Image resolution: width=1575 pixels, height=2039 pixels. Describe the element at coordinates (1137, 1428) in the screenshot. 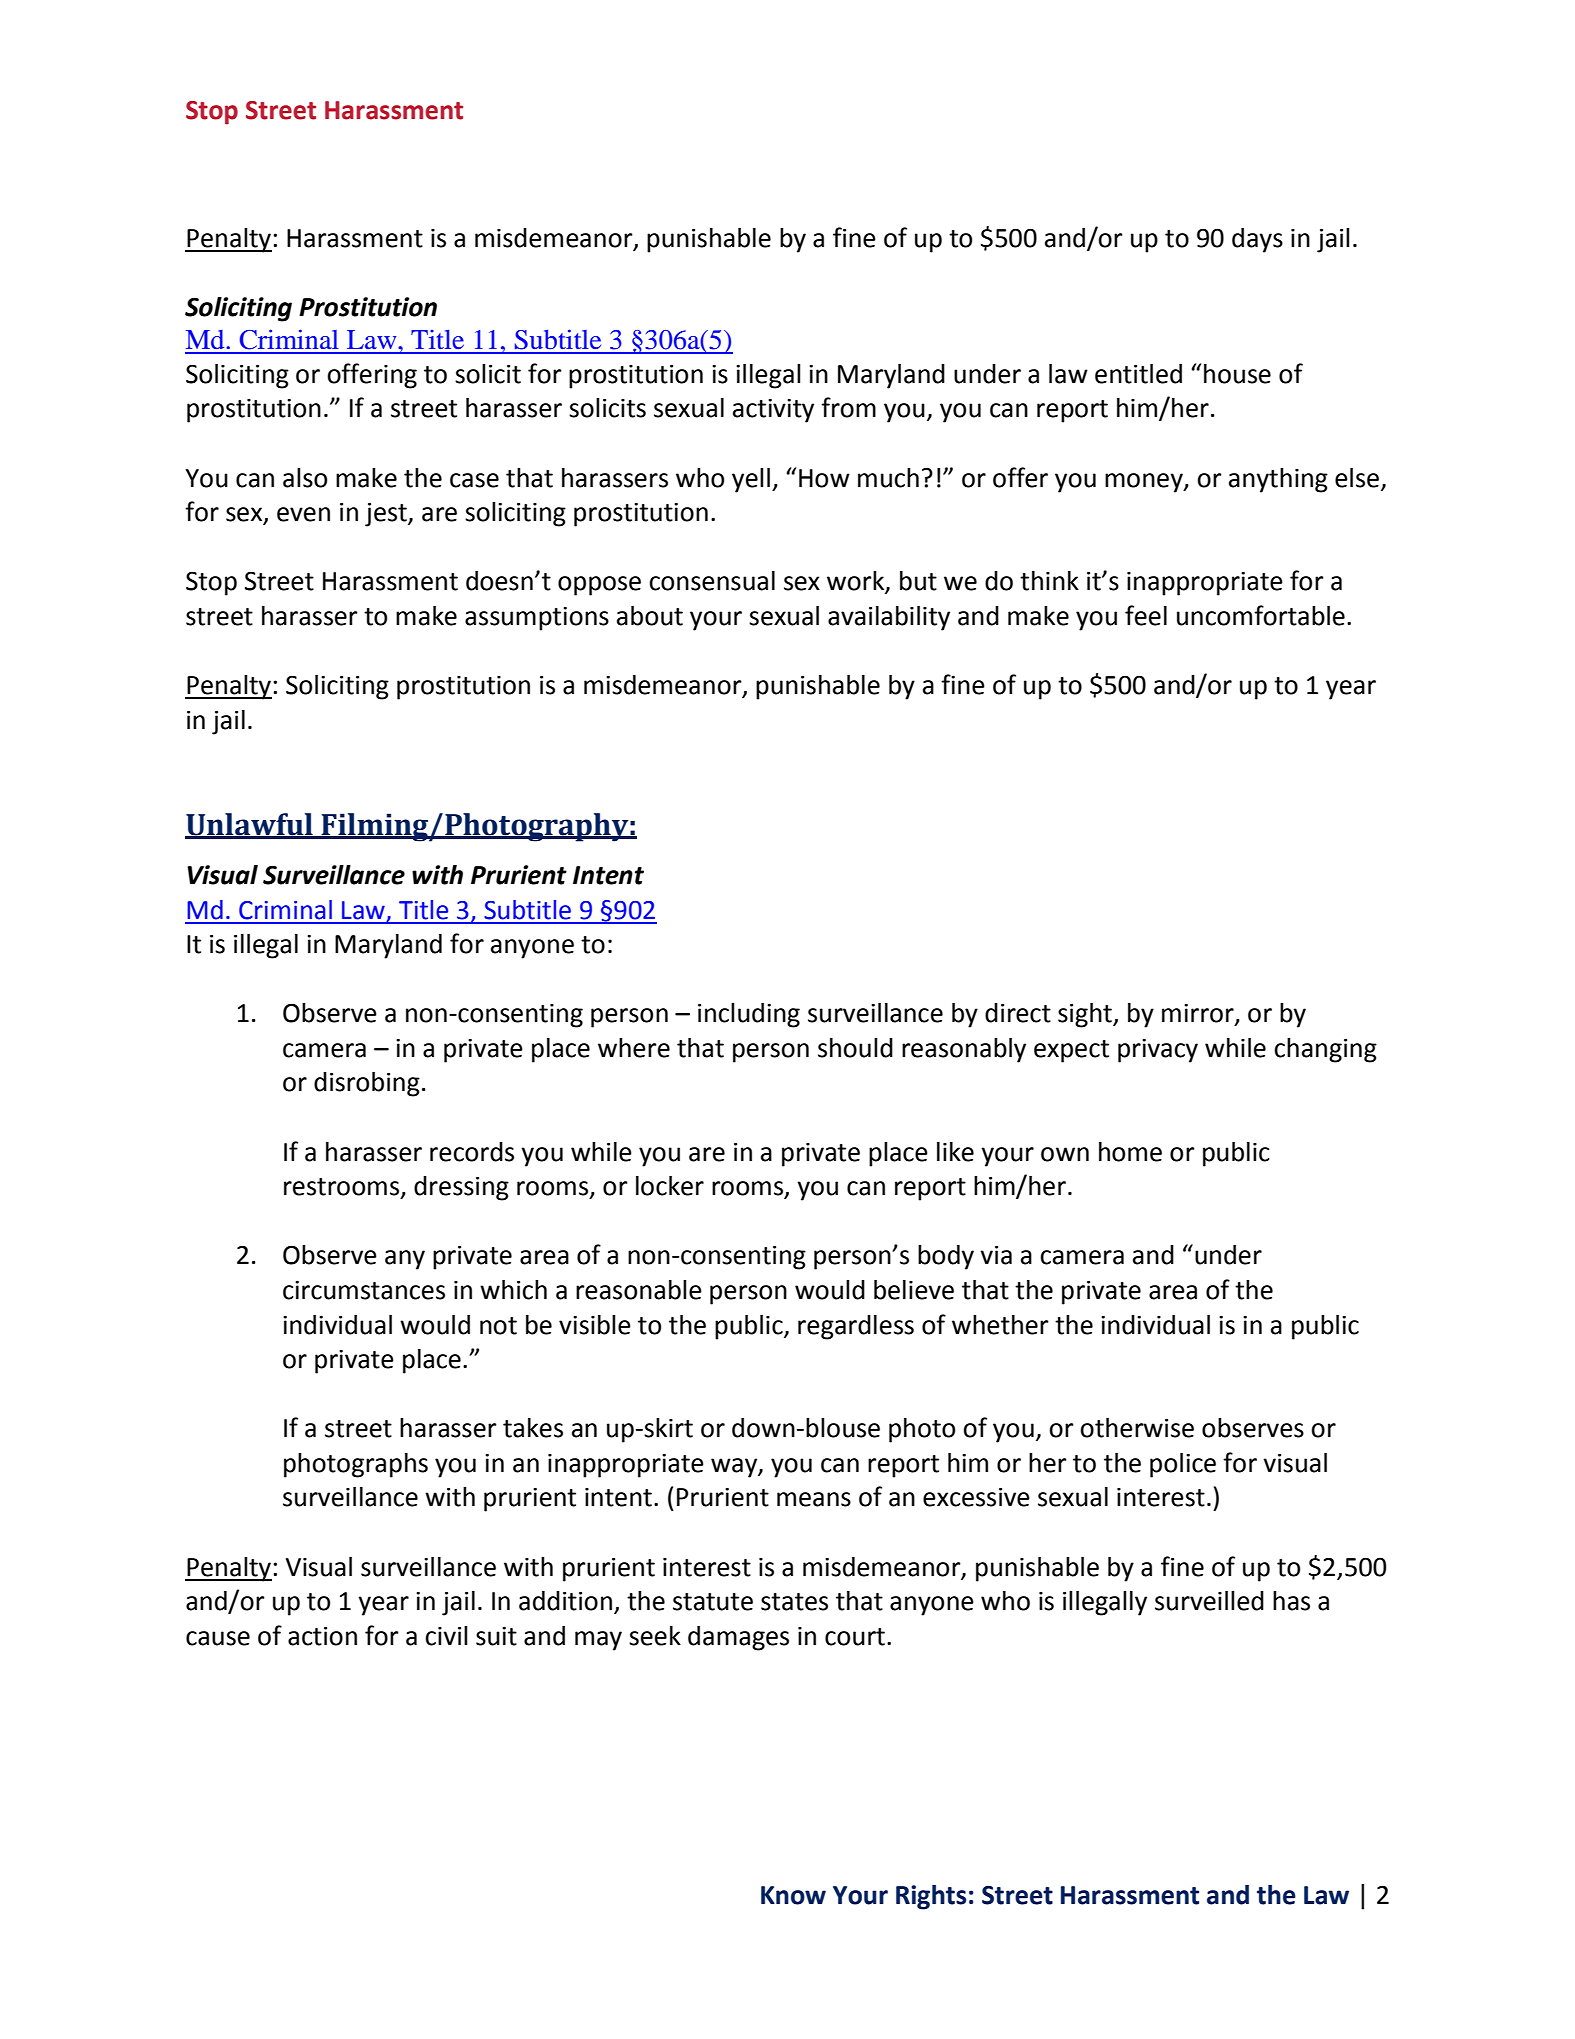

I see `otherwise` at that location.
